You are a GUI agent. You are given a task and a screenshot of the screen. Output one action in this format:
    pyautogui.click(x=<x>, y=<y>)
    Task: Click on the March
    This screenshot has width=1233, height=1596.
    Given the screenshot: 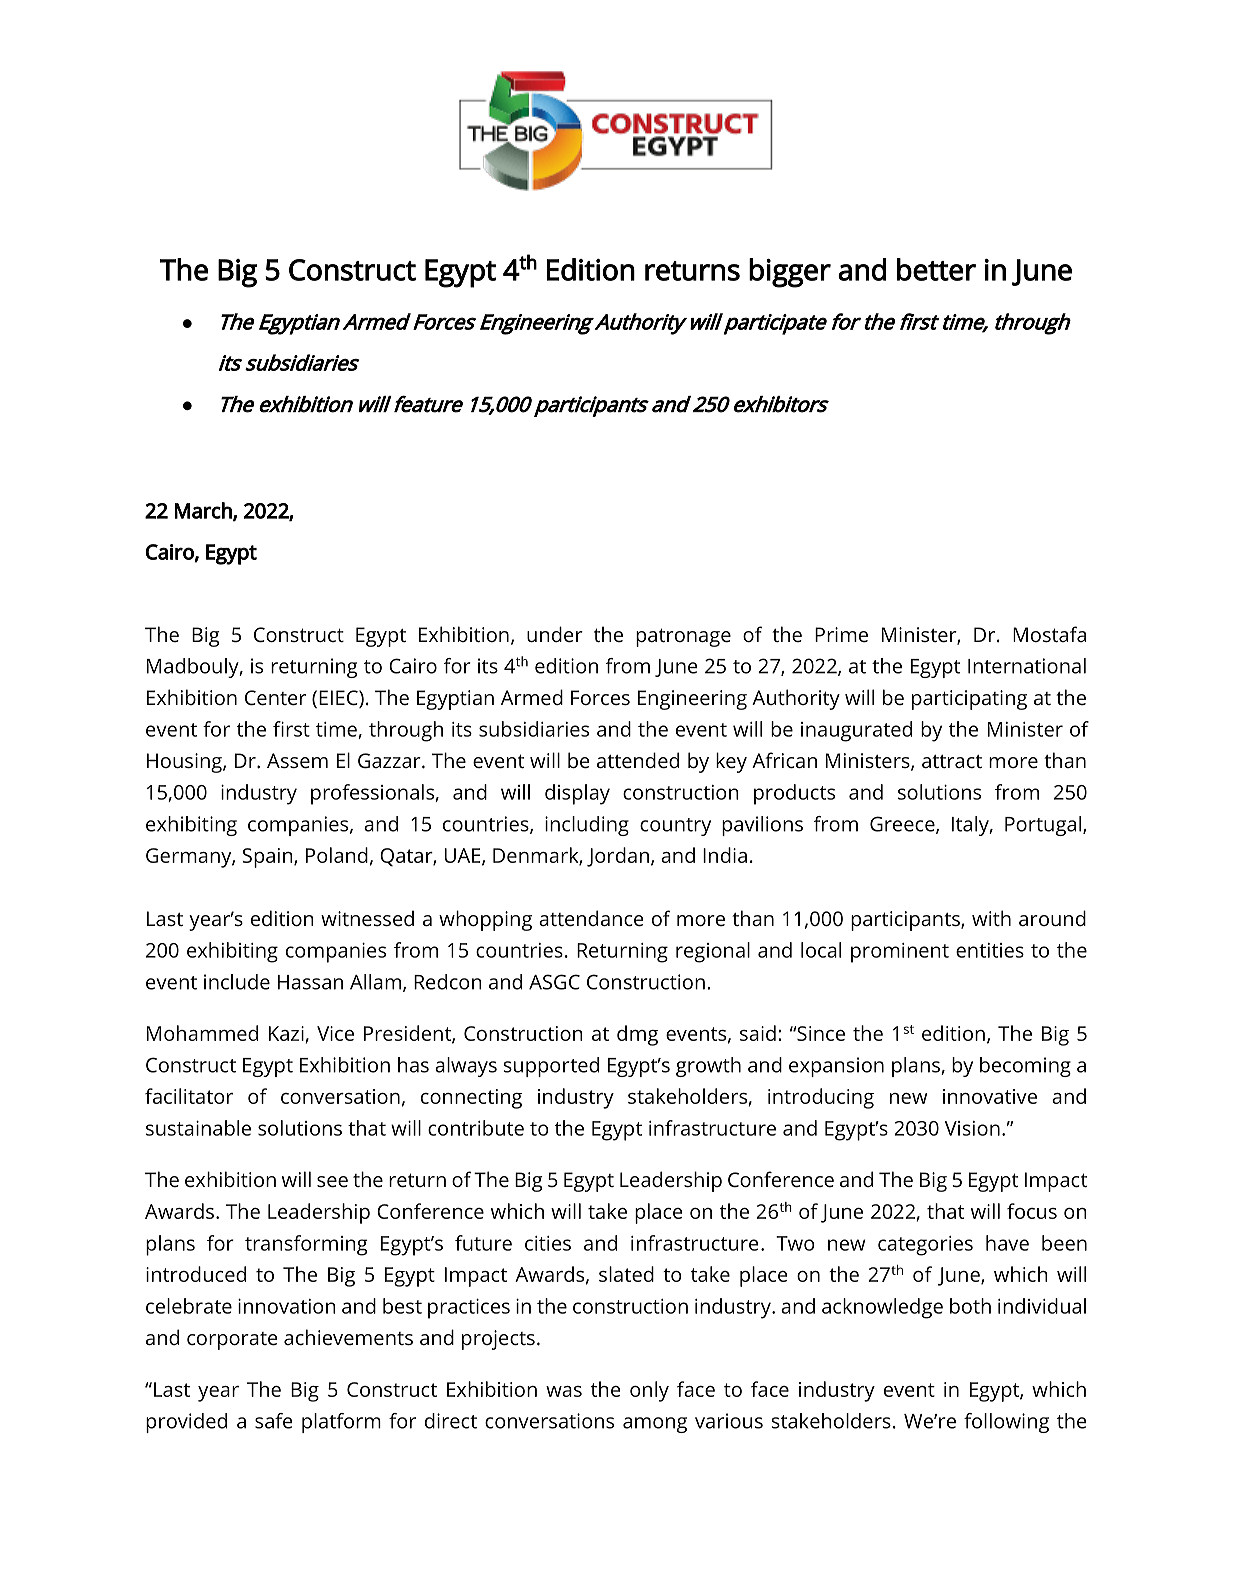 What is the action you would take?
    pyautogui.click(x=204, y=511)
